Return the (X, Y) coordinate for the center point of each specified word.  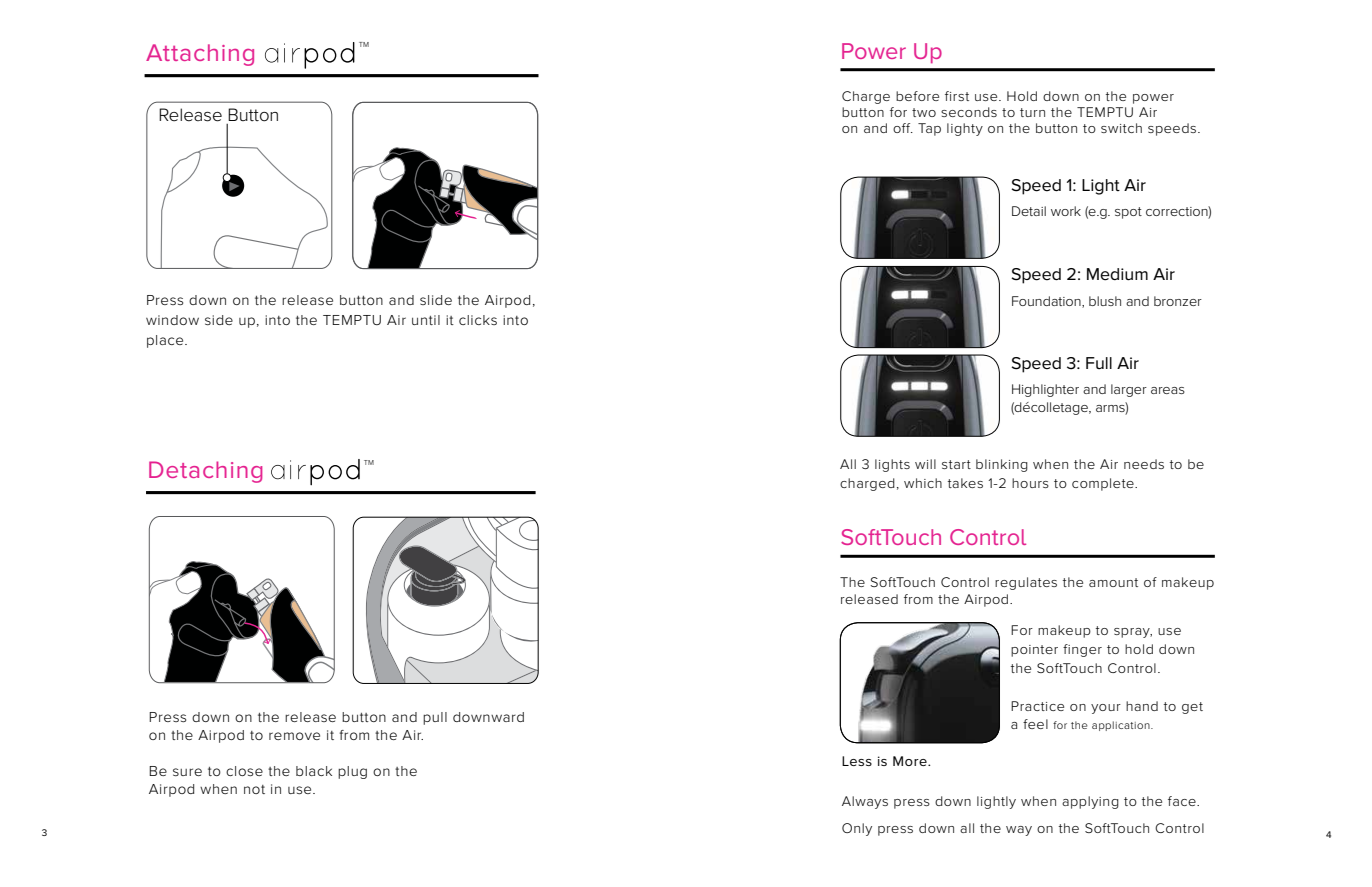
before (917, 96)
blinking (1002, 465)
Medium (1117, 274)
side (219, 320)
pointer (1034, 651)
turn (1032, 112)
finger (1082, 650)
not (254, 789)
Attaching (200, 55)
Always (865, 802)
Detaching (205, 472)
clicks (478, 320)
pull (435, 718)
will (925, 464)
